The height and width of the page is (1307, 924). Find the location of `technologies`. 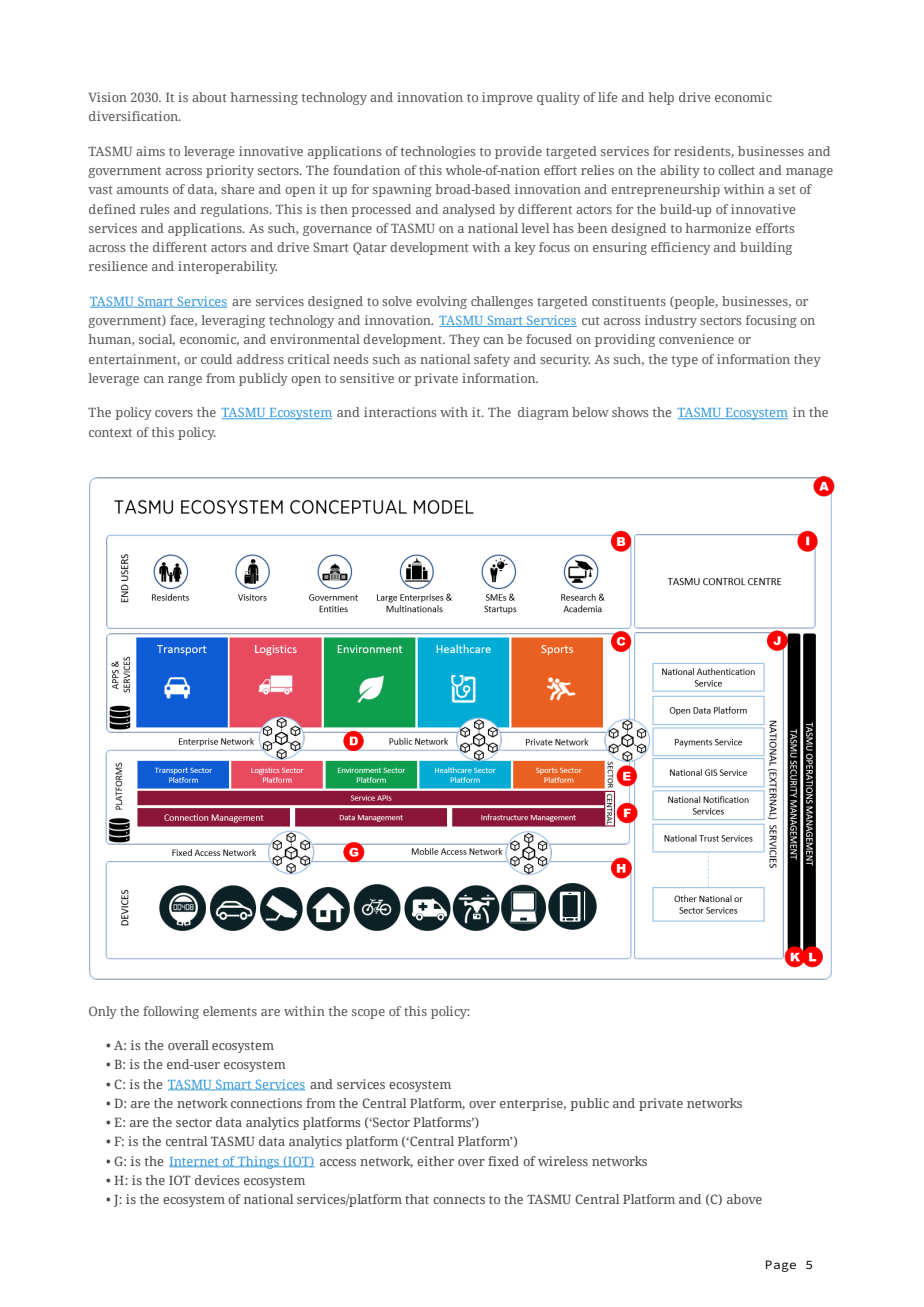

technologies is located at coordinates (438, 152).
